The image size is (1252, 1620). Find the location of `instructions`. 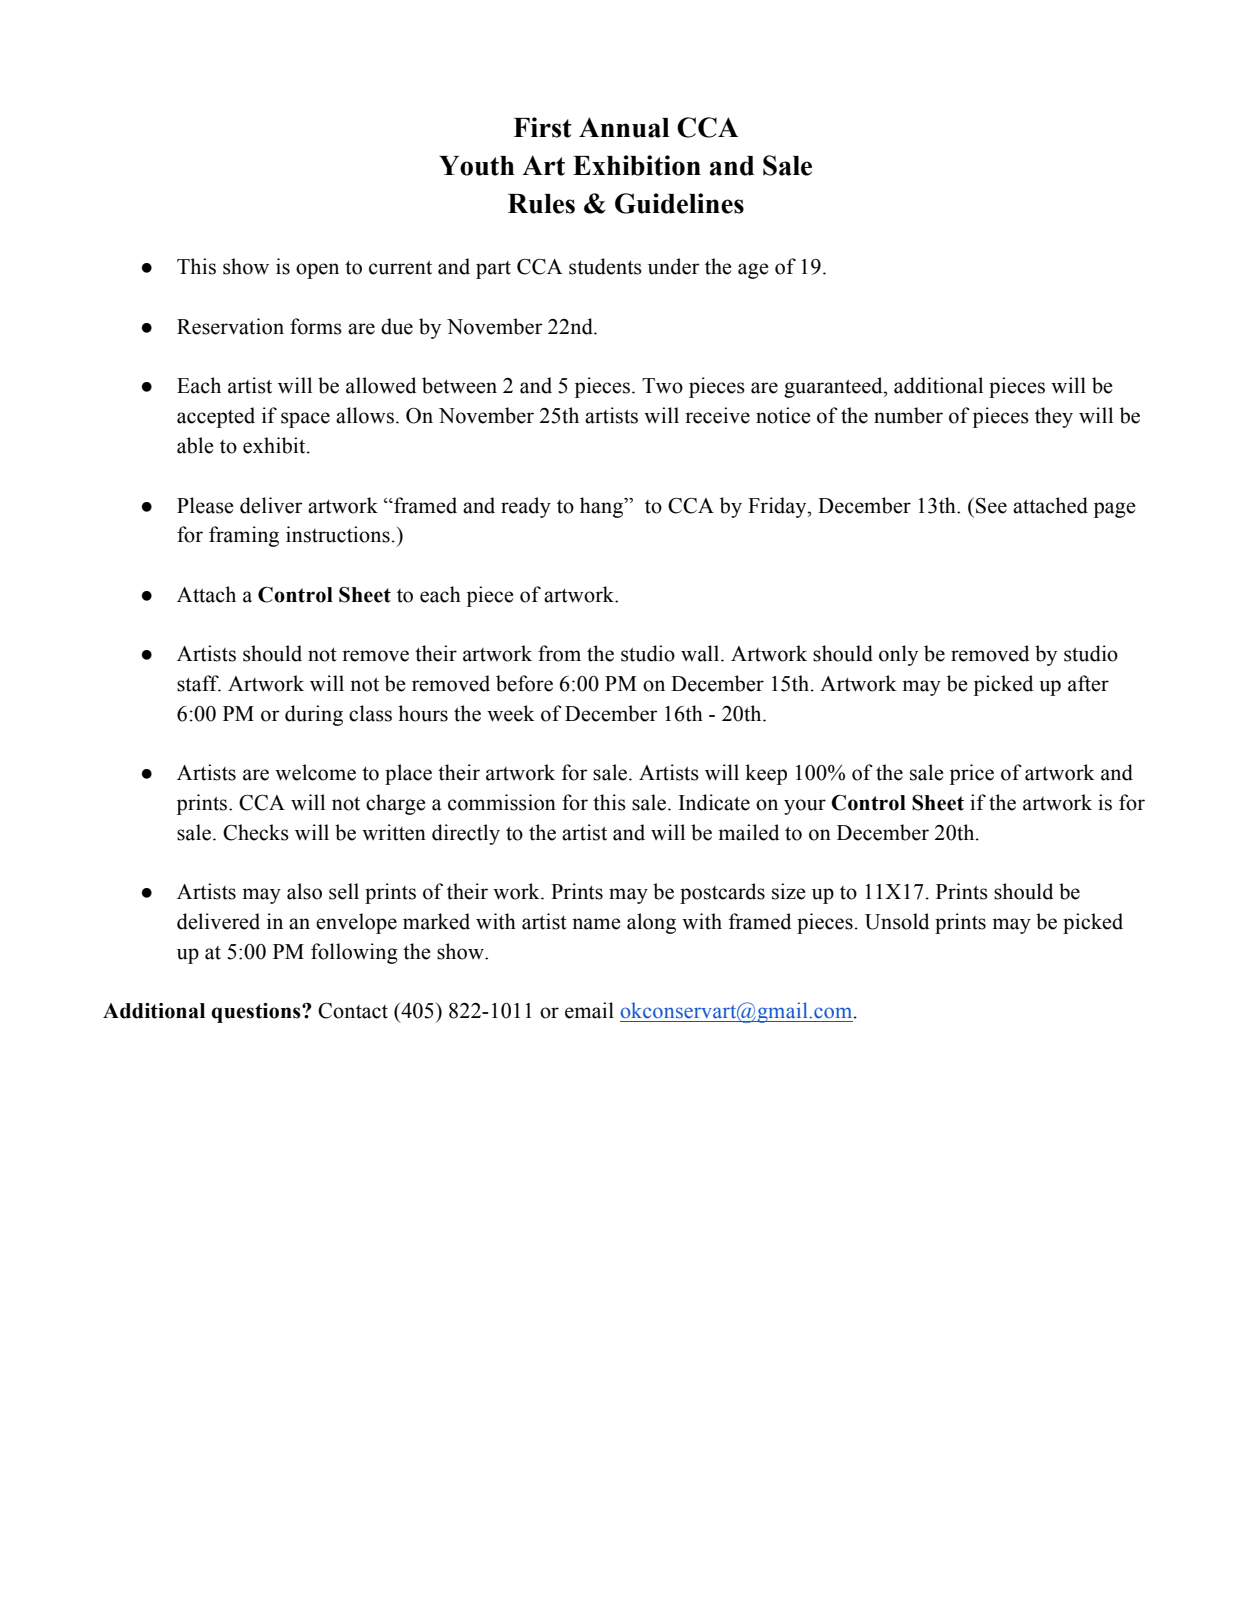

instructions is located at coordinates (338, 534).
